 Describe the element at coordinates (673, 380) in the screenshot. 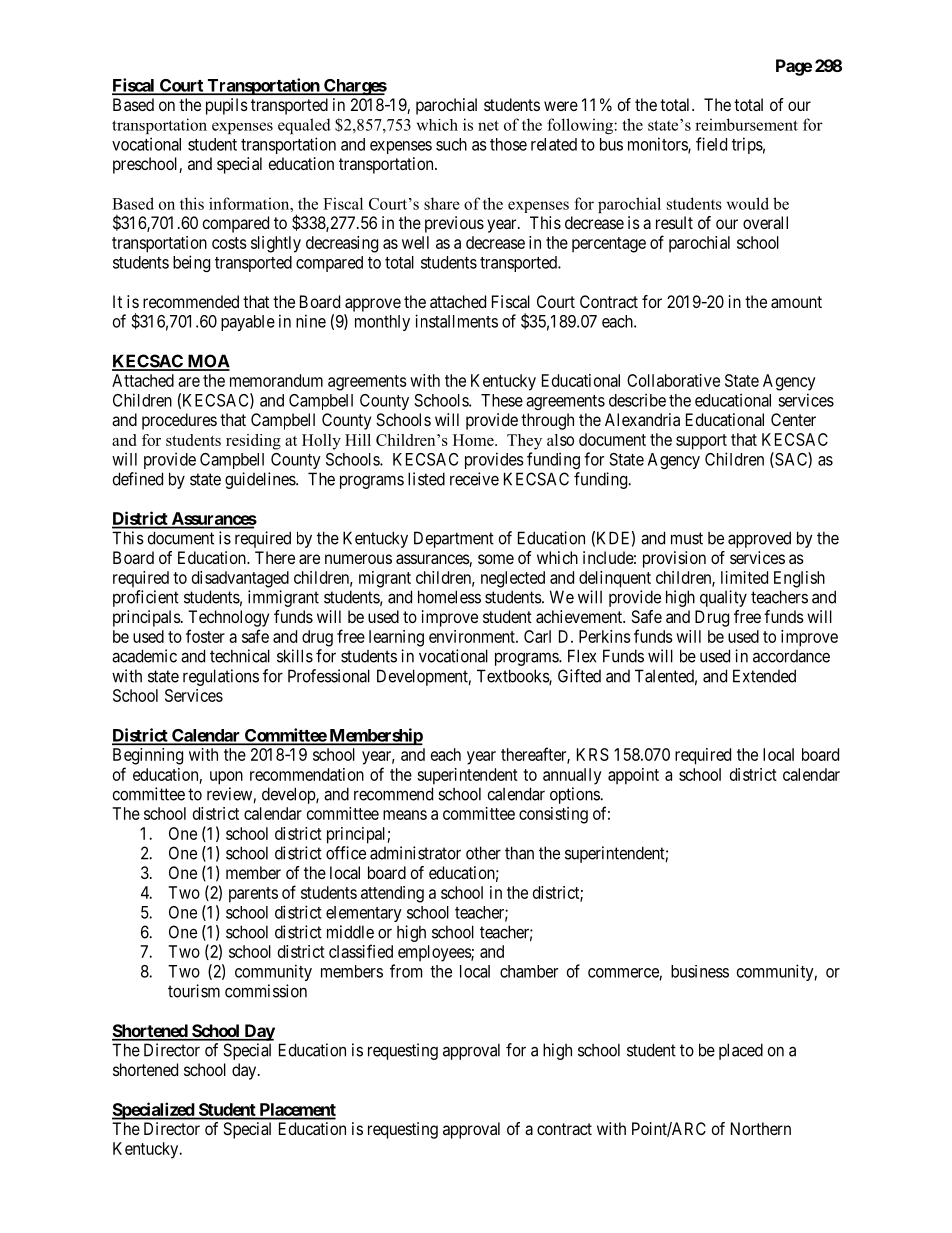

I see `Collaborative` at that location.
